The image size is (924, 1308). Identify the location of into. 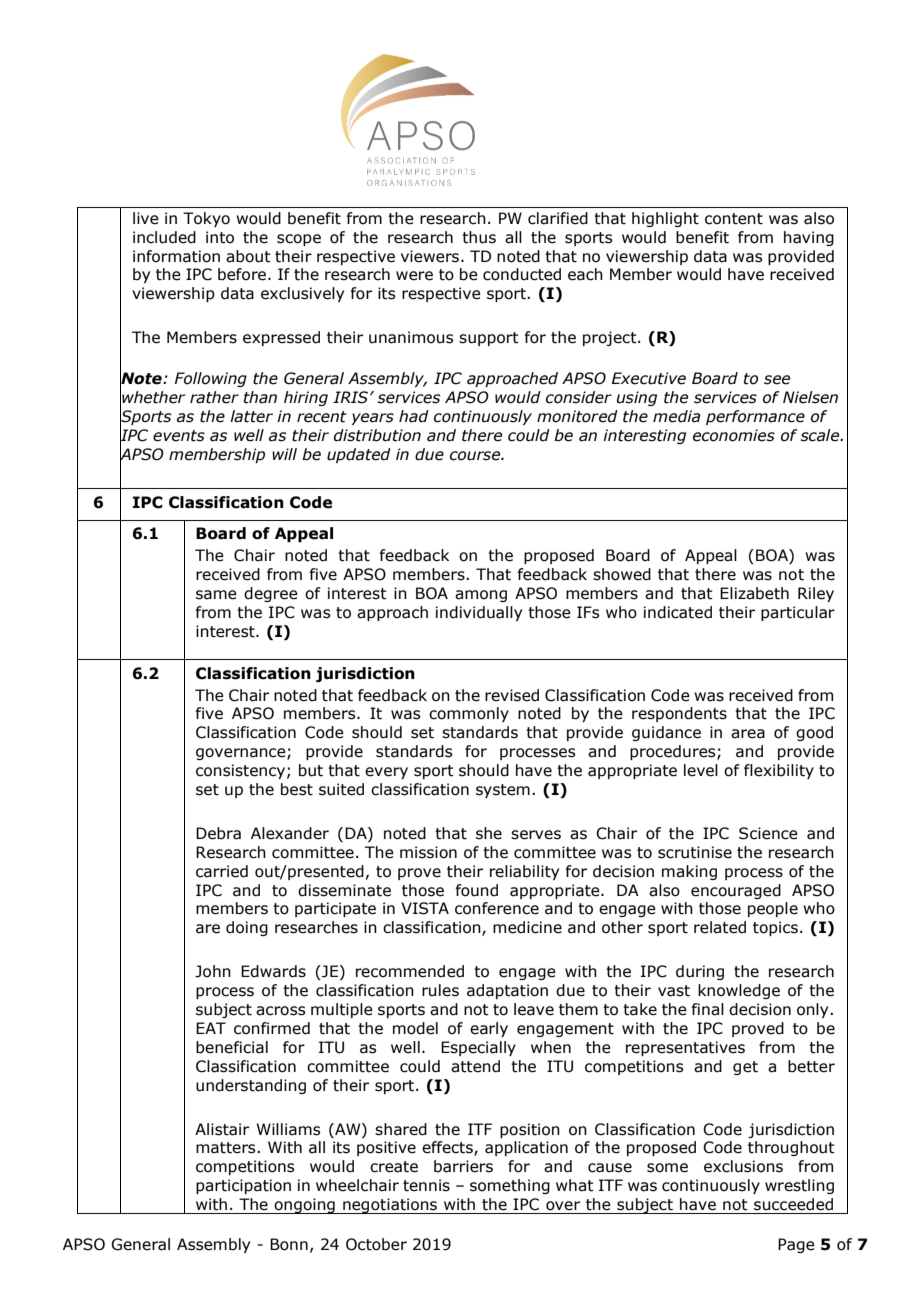
(220, 237).
